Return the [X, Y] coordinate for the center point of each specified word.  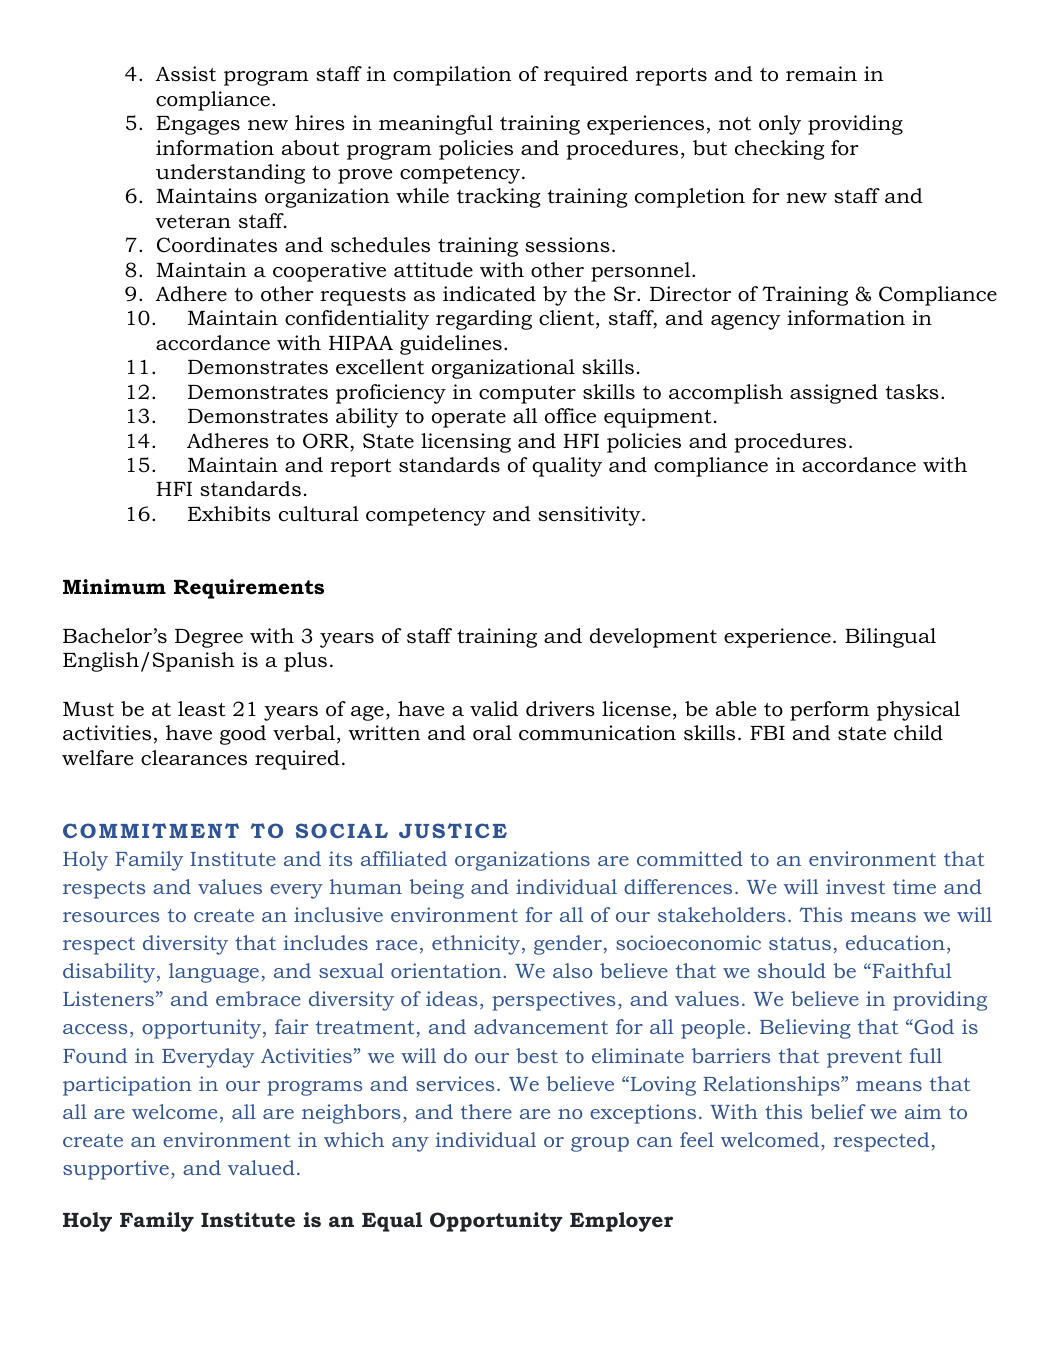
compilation [452, 76]
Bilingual [890, 638]
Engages [198, 125]
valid [494, 709]
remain [821, 74]
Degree [209, 638]
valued [261, 1167]
